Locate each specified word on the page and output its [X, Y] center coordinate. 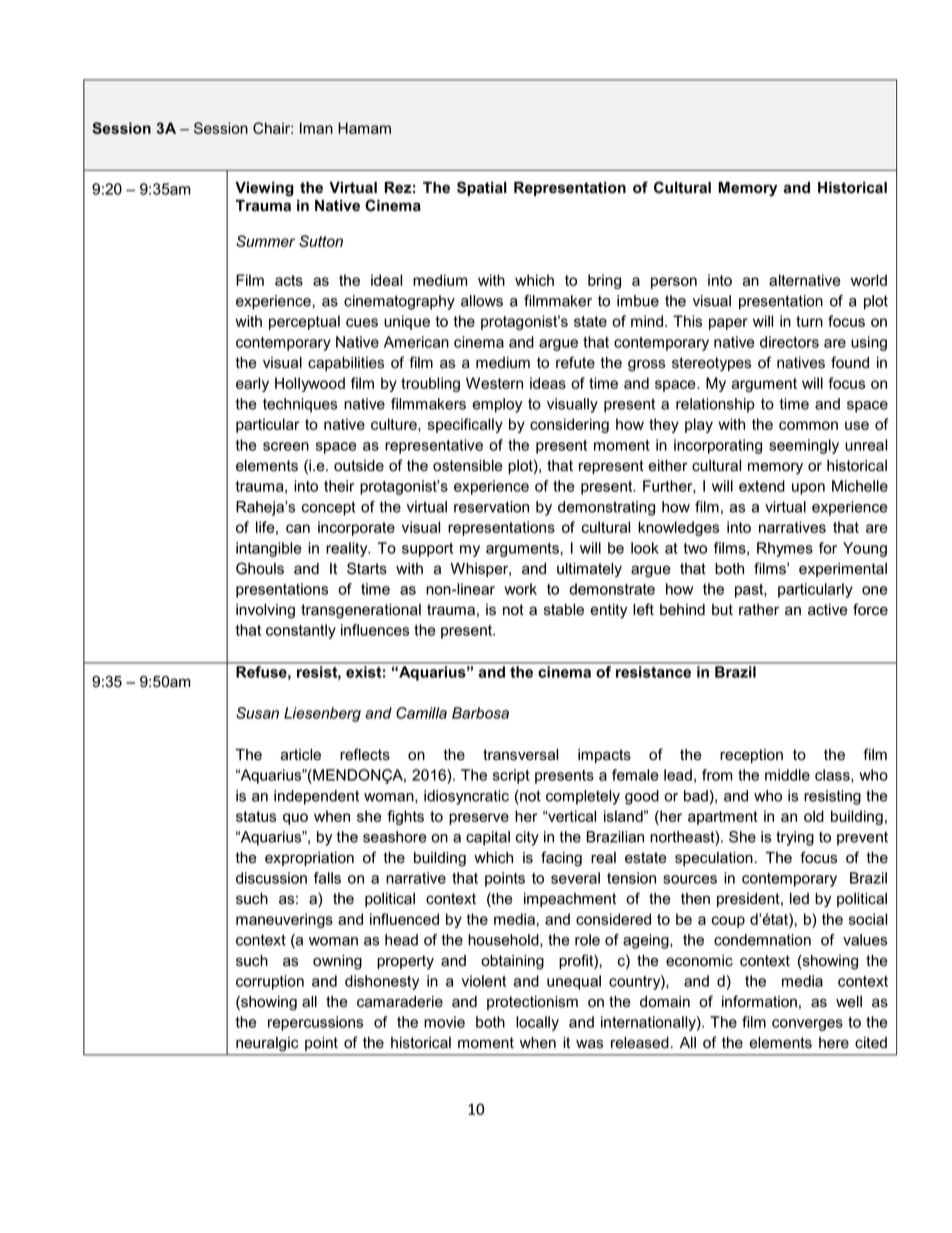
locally [537, 1023]
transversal [520, 755]
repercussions [315, 1023]
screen [286, 446]
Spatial [482, 188]
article [301, 755]
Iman [316, 128]
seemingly [804, 446]
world [869, 280]
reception [751, 756]
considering [569, 425]
